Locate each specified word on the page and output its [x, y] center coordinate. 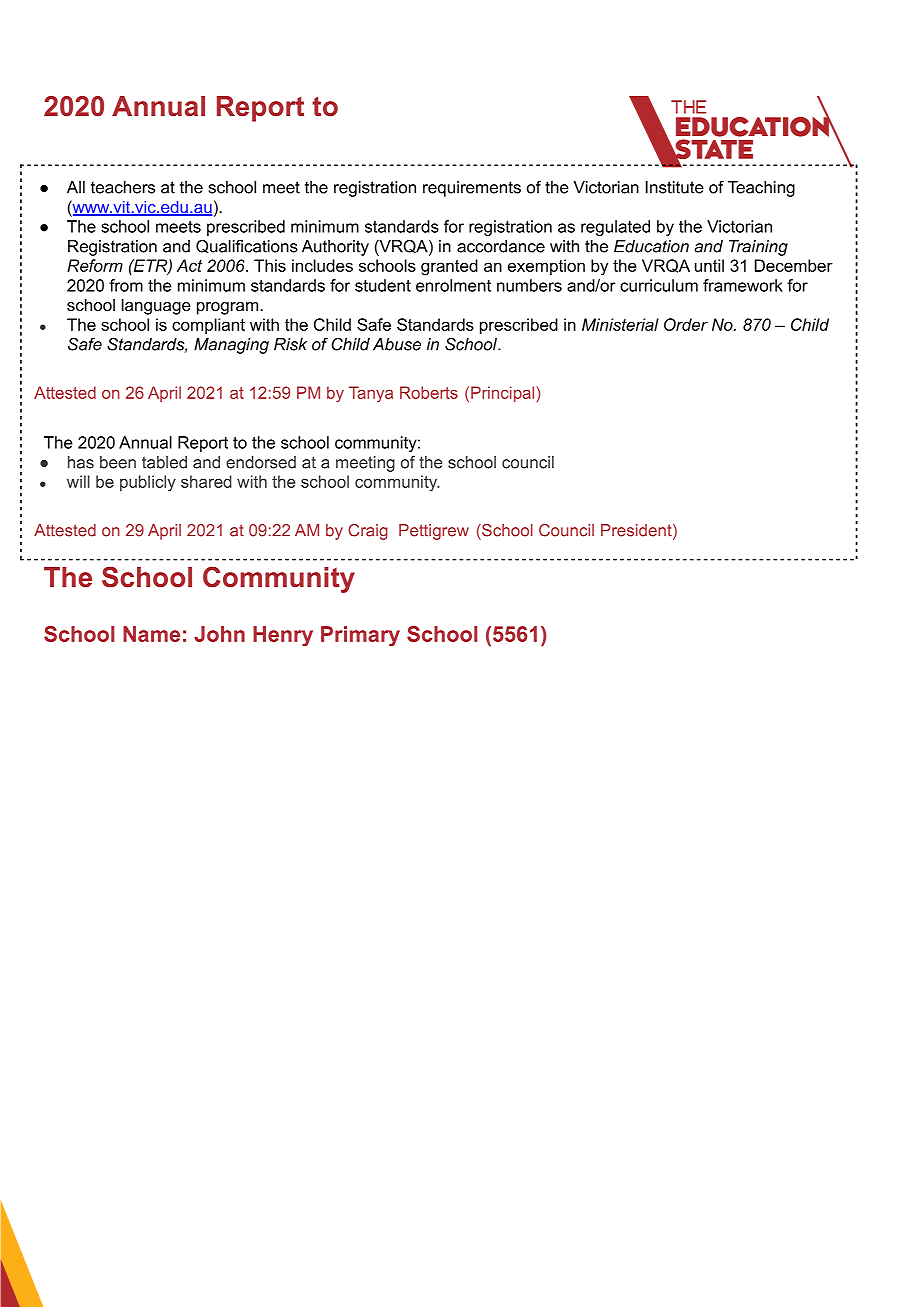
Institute [675, 187]
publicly [148, 483]
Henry [283, 636]
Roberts [429, 392]
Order [686, 324]
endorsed [261, 462]
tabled [164, 462]
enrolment [453, 285]
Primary [360, 636]
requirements [472, 189]
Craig [368, 532]
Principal [504, 394]
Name [151, 634]
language [156, 306]
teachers [123, 187]
